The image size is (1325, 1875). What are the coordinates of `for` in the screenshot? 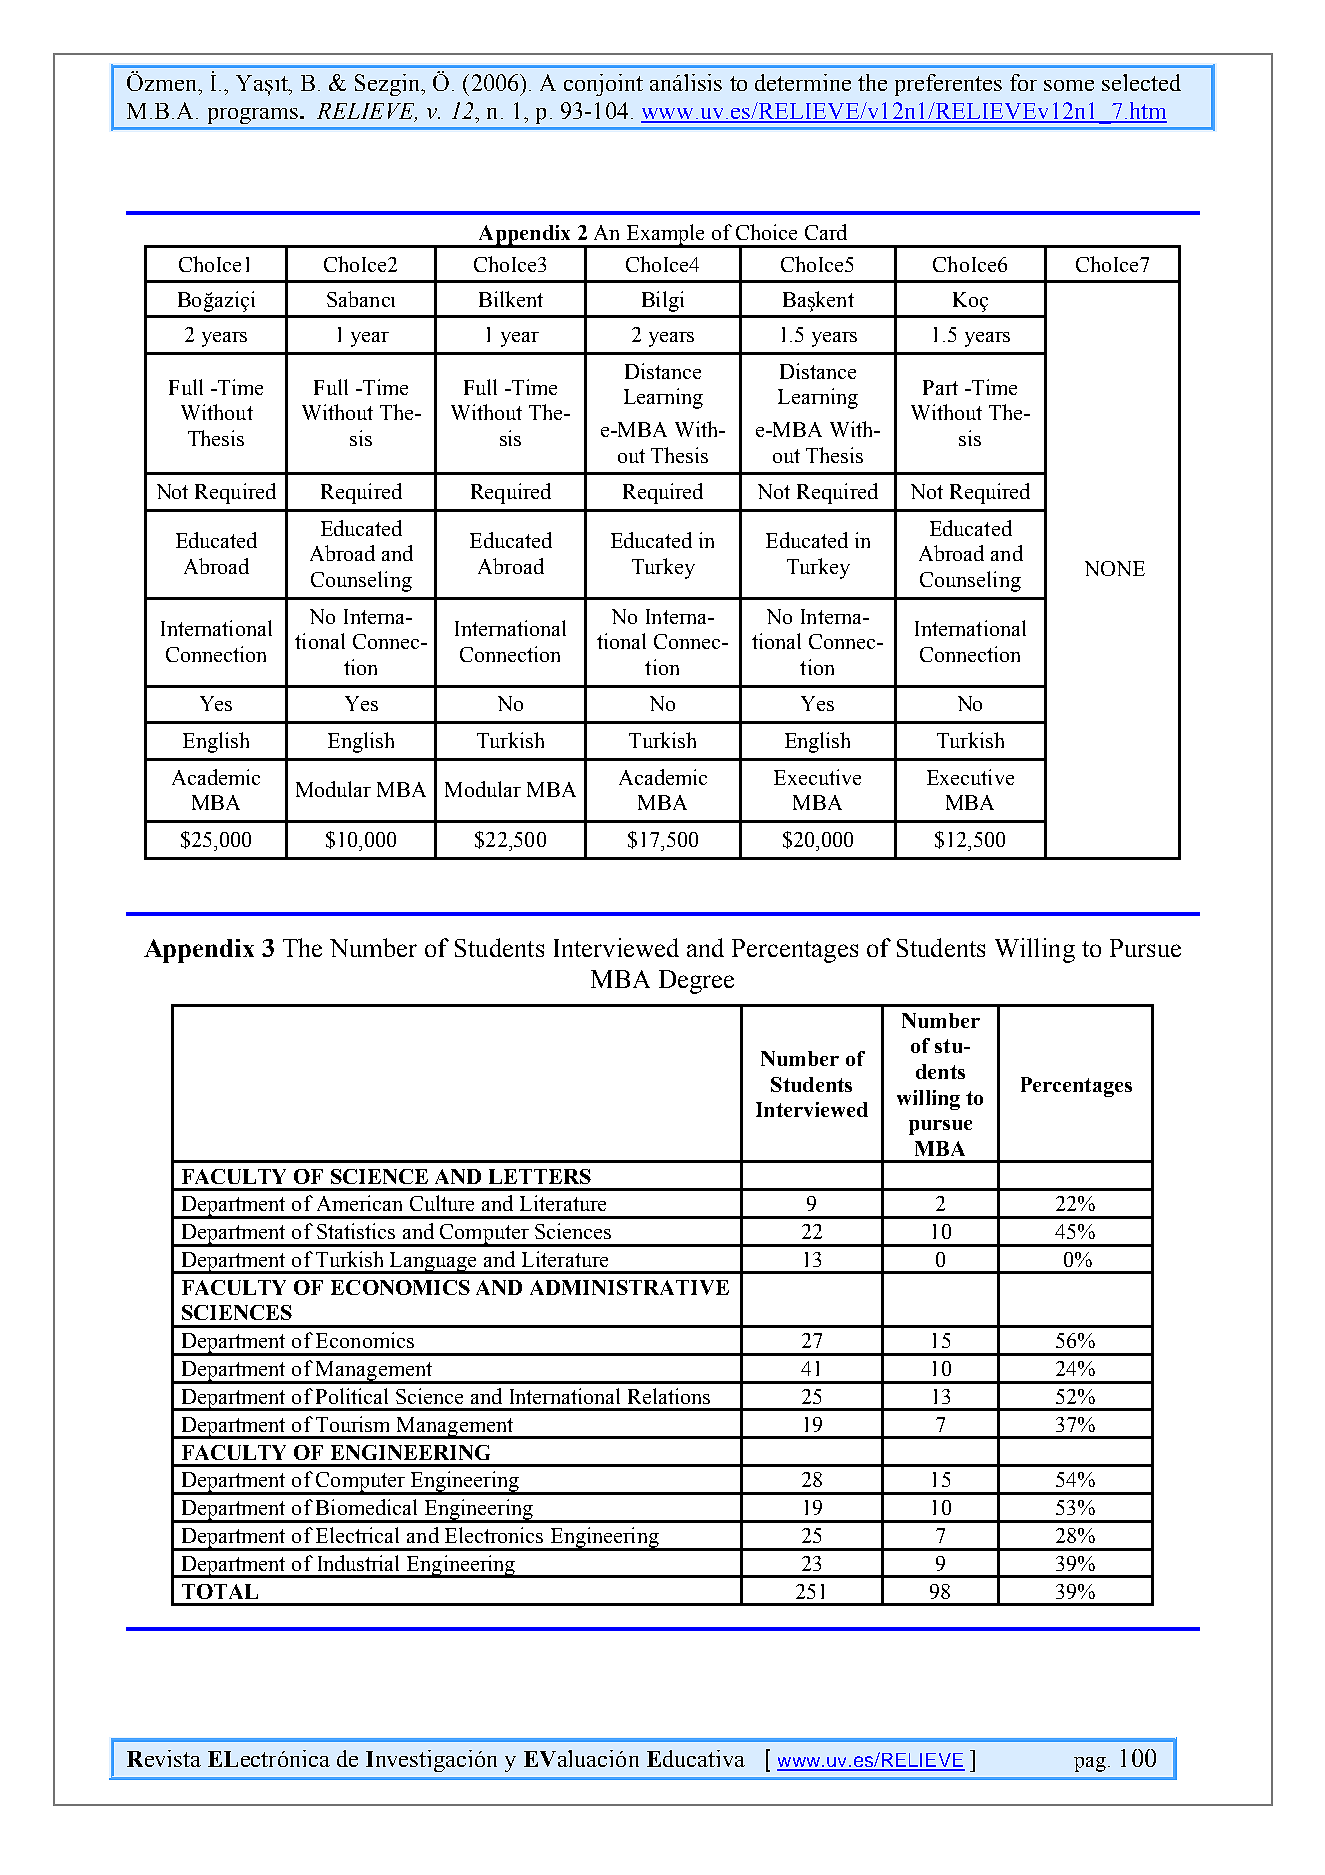 It's located at (1023, 82).
